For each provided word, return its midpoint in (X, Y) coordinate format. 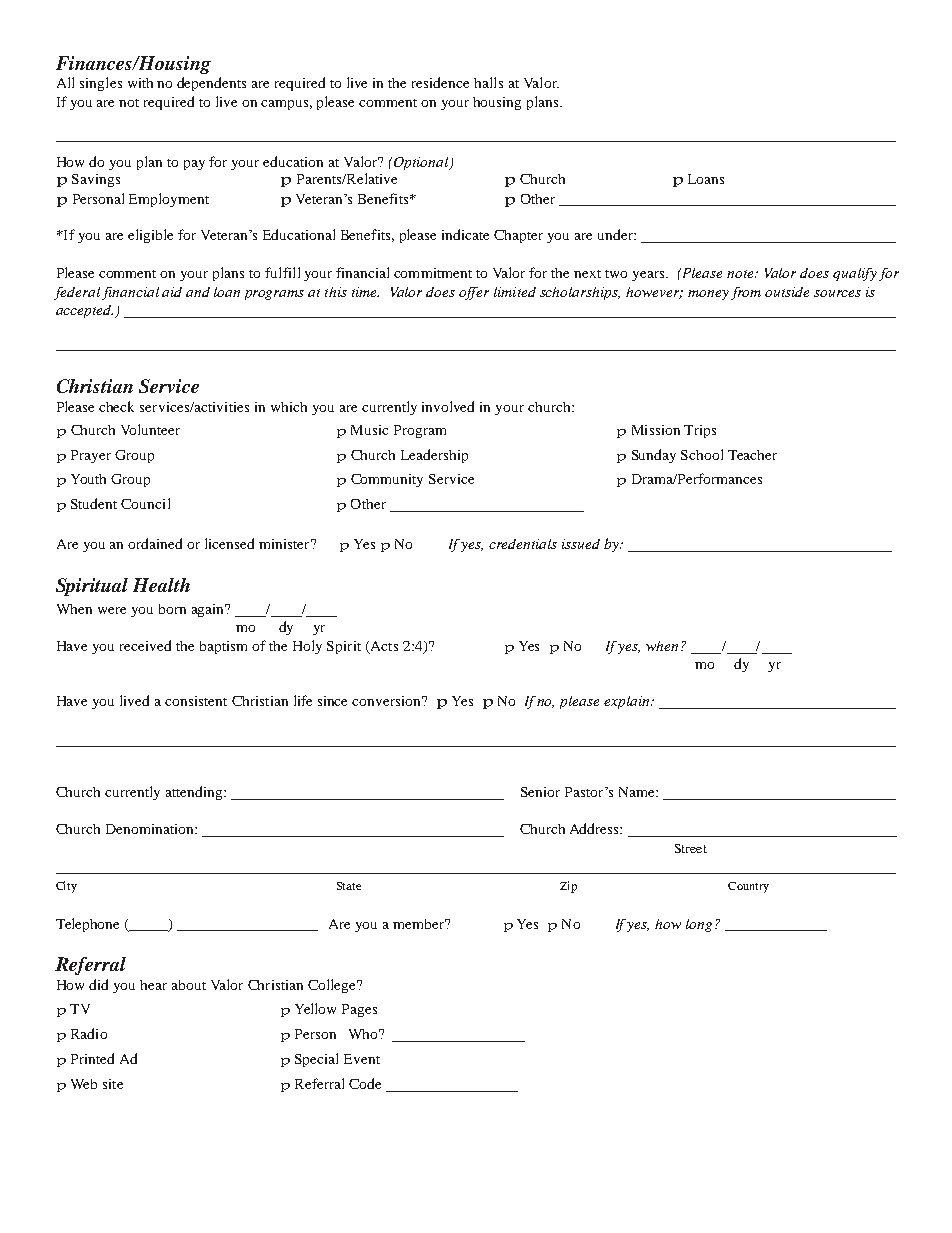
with (140, 83)
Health (161, 585)
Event (362, 1059)
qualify (855, 274)
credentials (523, 544)
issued (581, 544)
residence (440, 82)
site (113, 1084)
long (699, 925)
